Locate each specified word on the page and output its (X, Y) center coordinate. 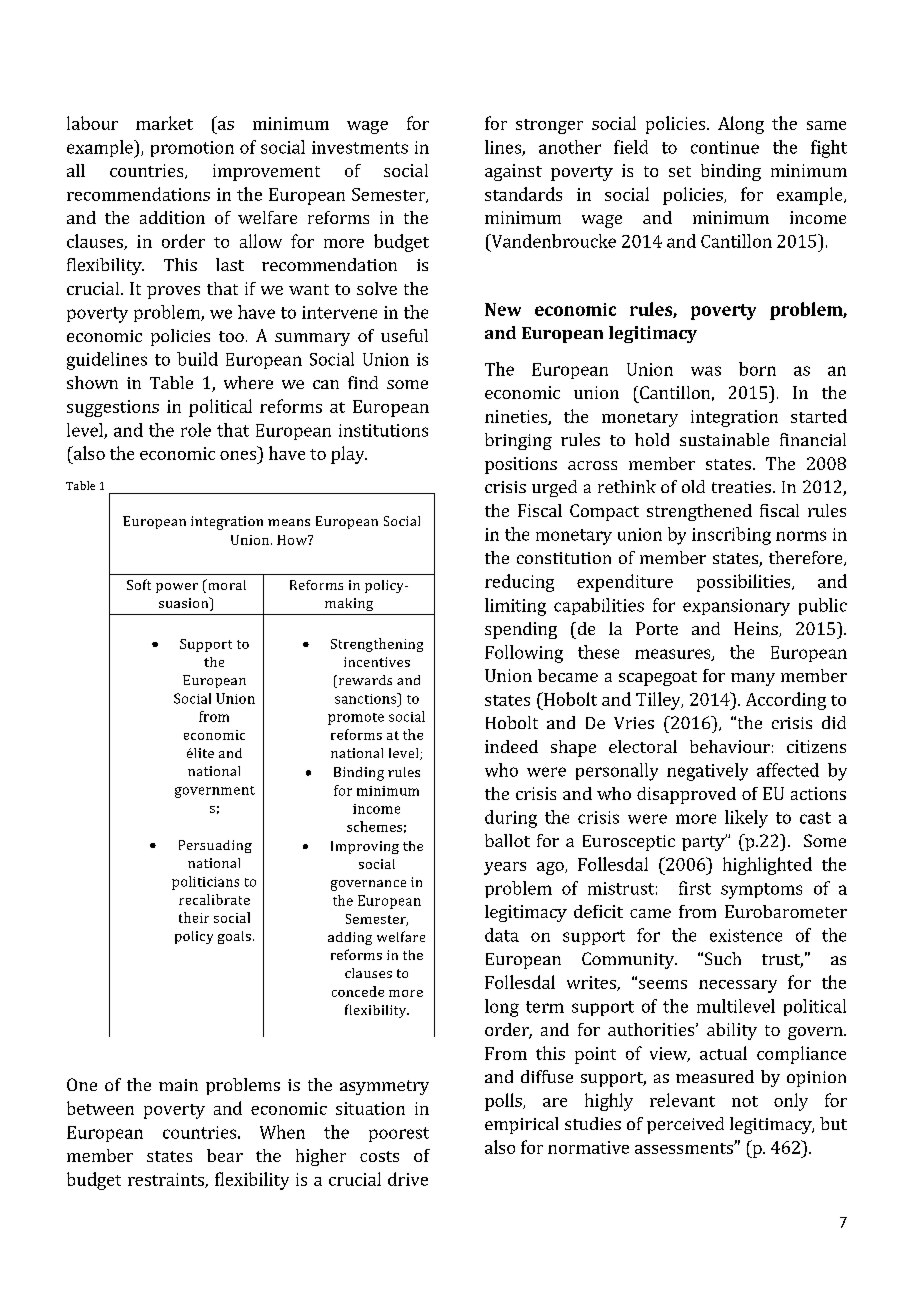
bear (225, 1155)
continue (725, 147)
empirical (521, 1125)
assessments (685, 1148)
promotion (192, 149)
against (513, 172)
